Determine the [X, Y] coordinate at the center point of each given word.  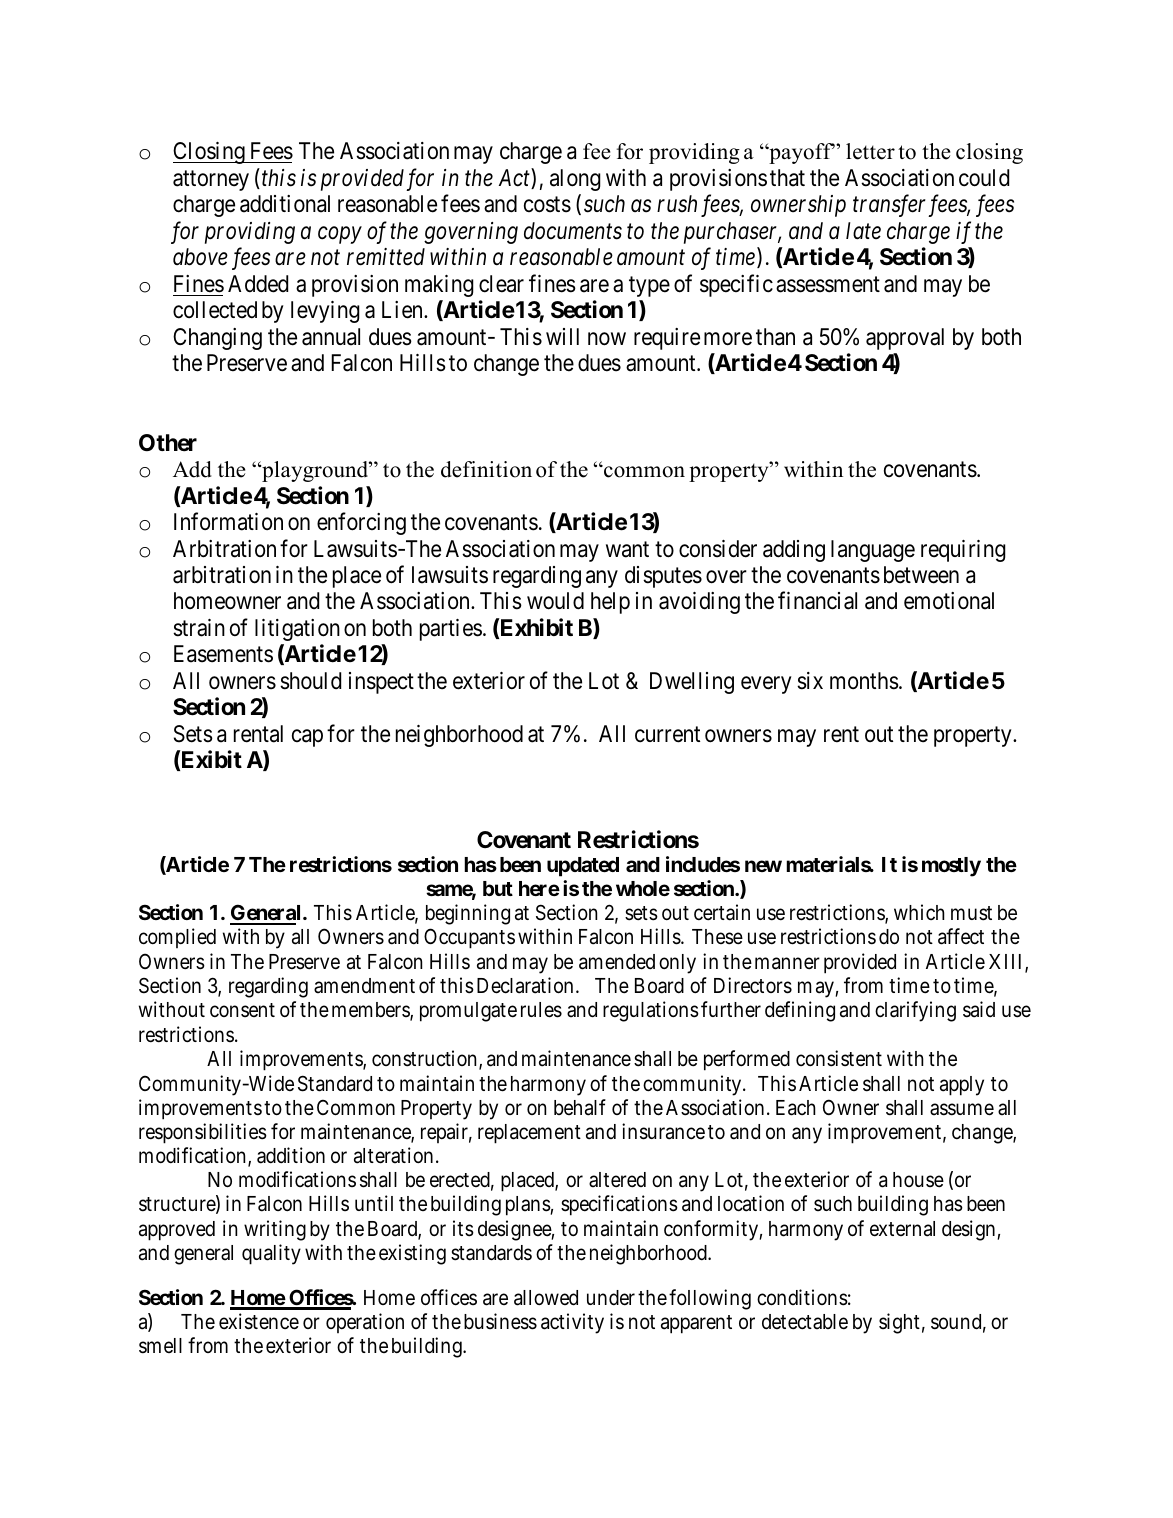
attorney [211, 181]
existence [259, 1321]
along [575, 180]
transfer [891, 206]
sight [899, 1323]
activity [572, 1323]
